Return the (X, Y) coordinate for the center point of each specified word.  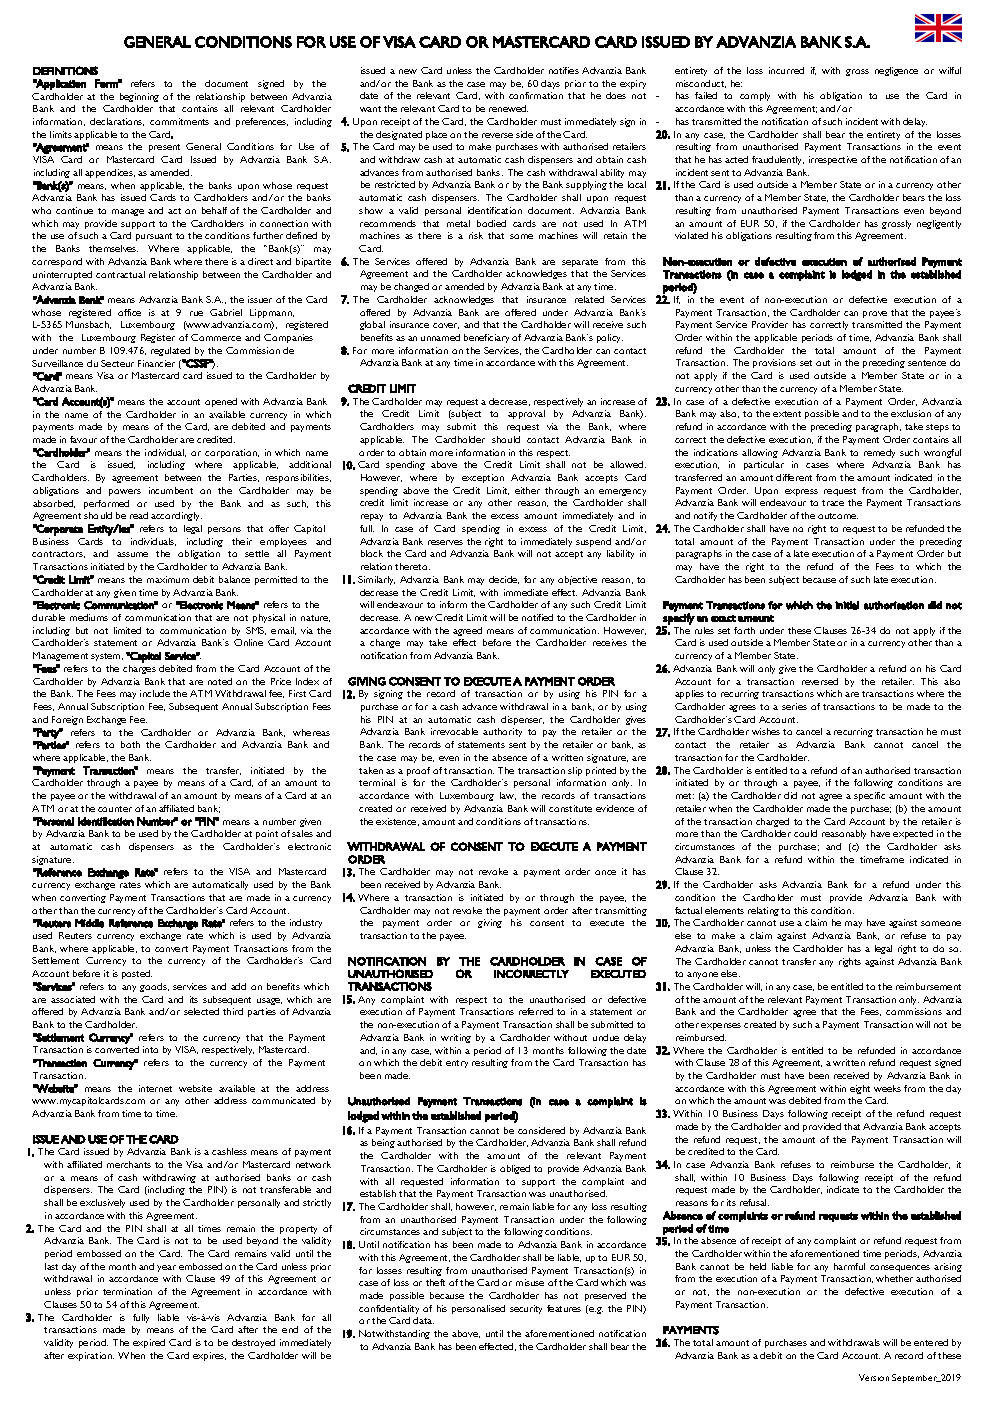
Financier (156, 363)
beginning (139, 97)
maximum (168, 579)
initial (847, 605)
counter (115, 809)
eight (860, 1089)
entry (457, 1064)
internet (155, 1088)
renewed (508, 108)
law (508, 796)
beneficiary (486, 338)
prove (875, 314)
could (805, 833)
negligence (896, 71)
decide (504, 580)
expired (149, 1343)
